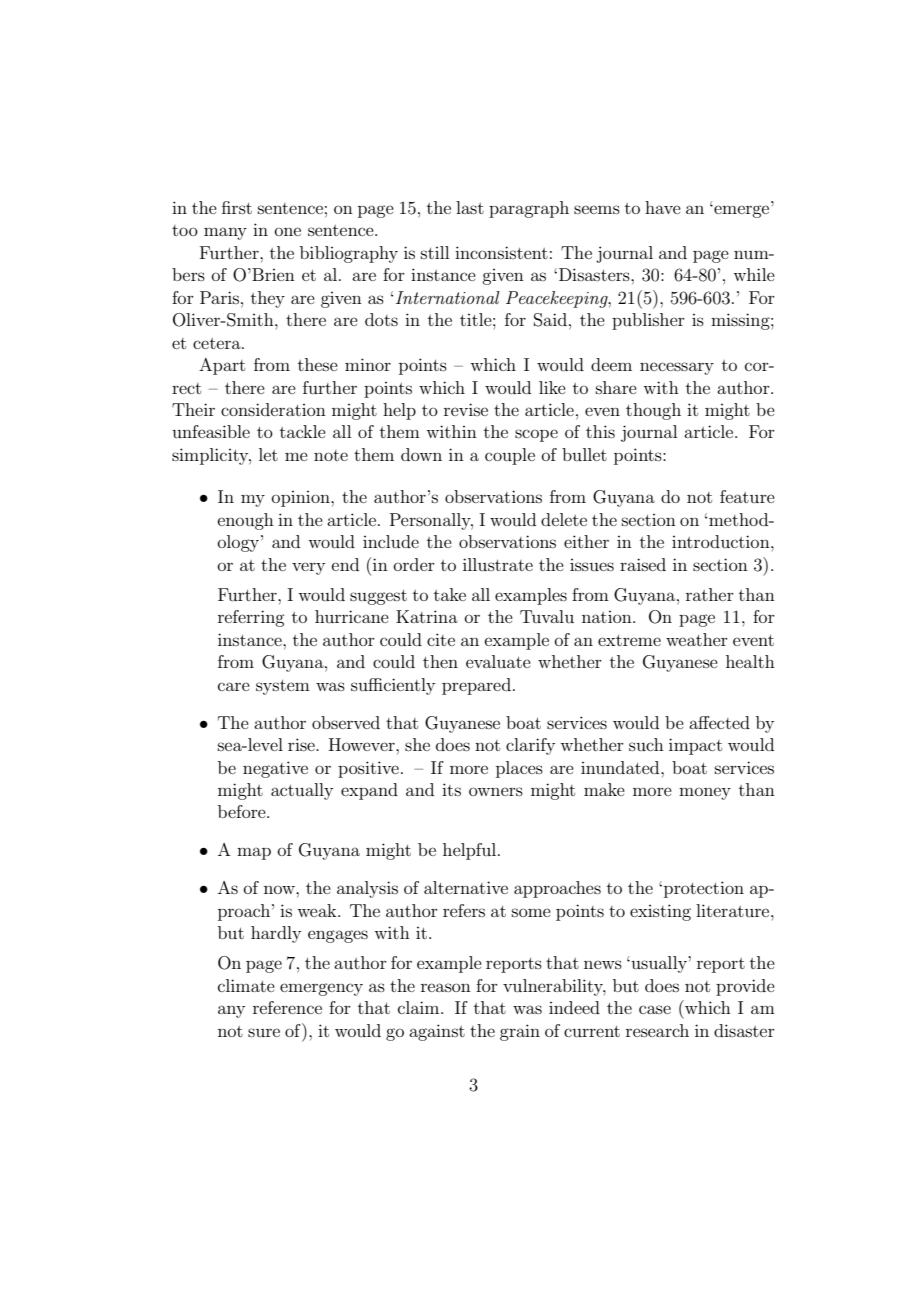 The height and width of the screenshot is (1308, 924). Describe the element at coordinates (697, 639) in the screenshot. I see `weather` at that location.
